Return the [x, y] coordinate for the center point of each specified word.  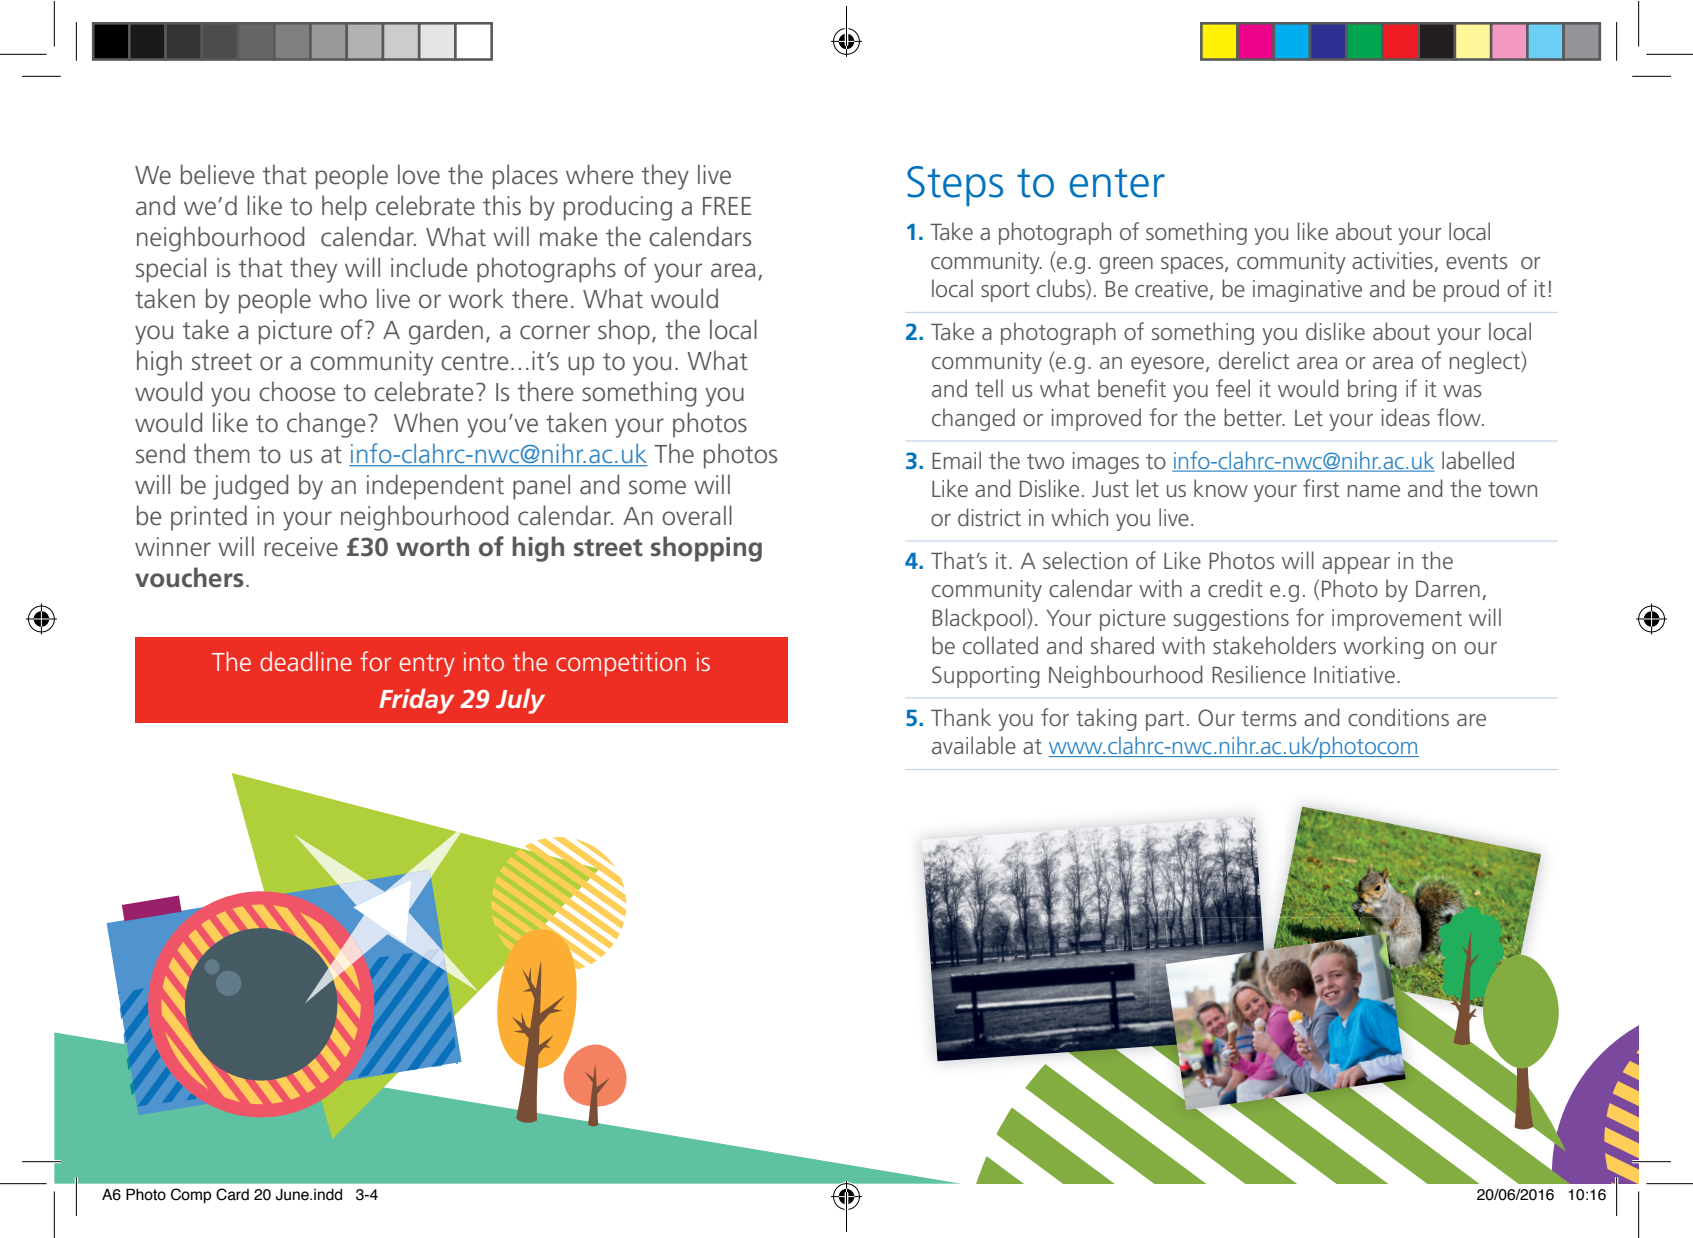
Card [232, 1194]
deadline [306, 661]
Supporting [986, 677]
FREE [727, 206]
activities [1392, 260]
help [344, 208]
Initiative [1354, 674]
